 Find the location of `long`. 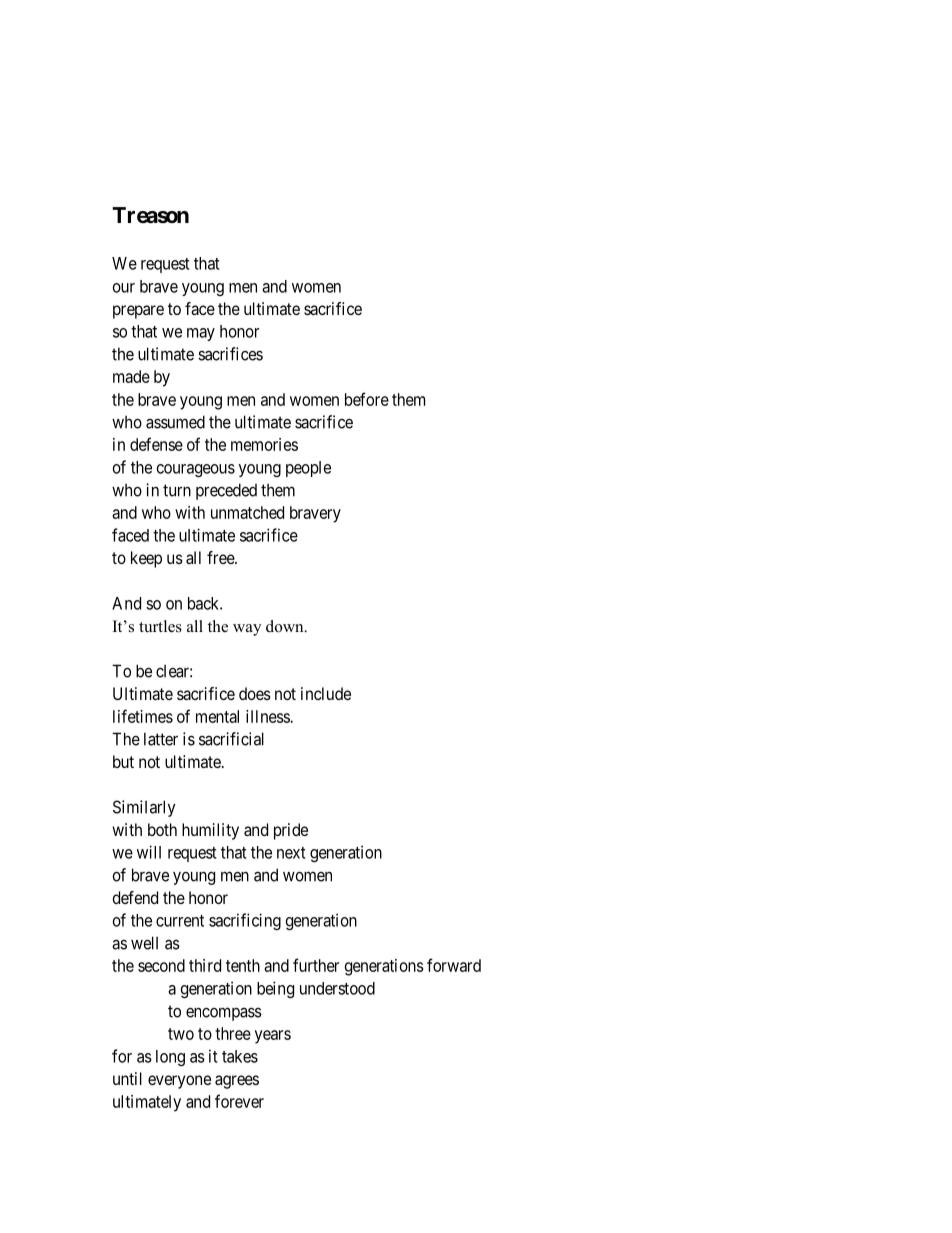

long is located at coordinates (170, 1058).
